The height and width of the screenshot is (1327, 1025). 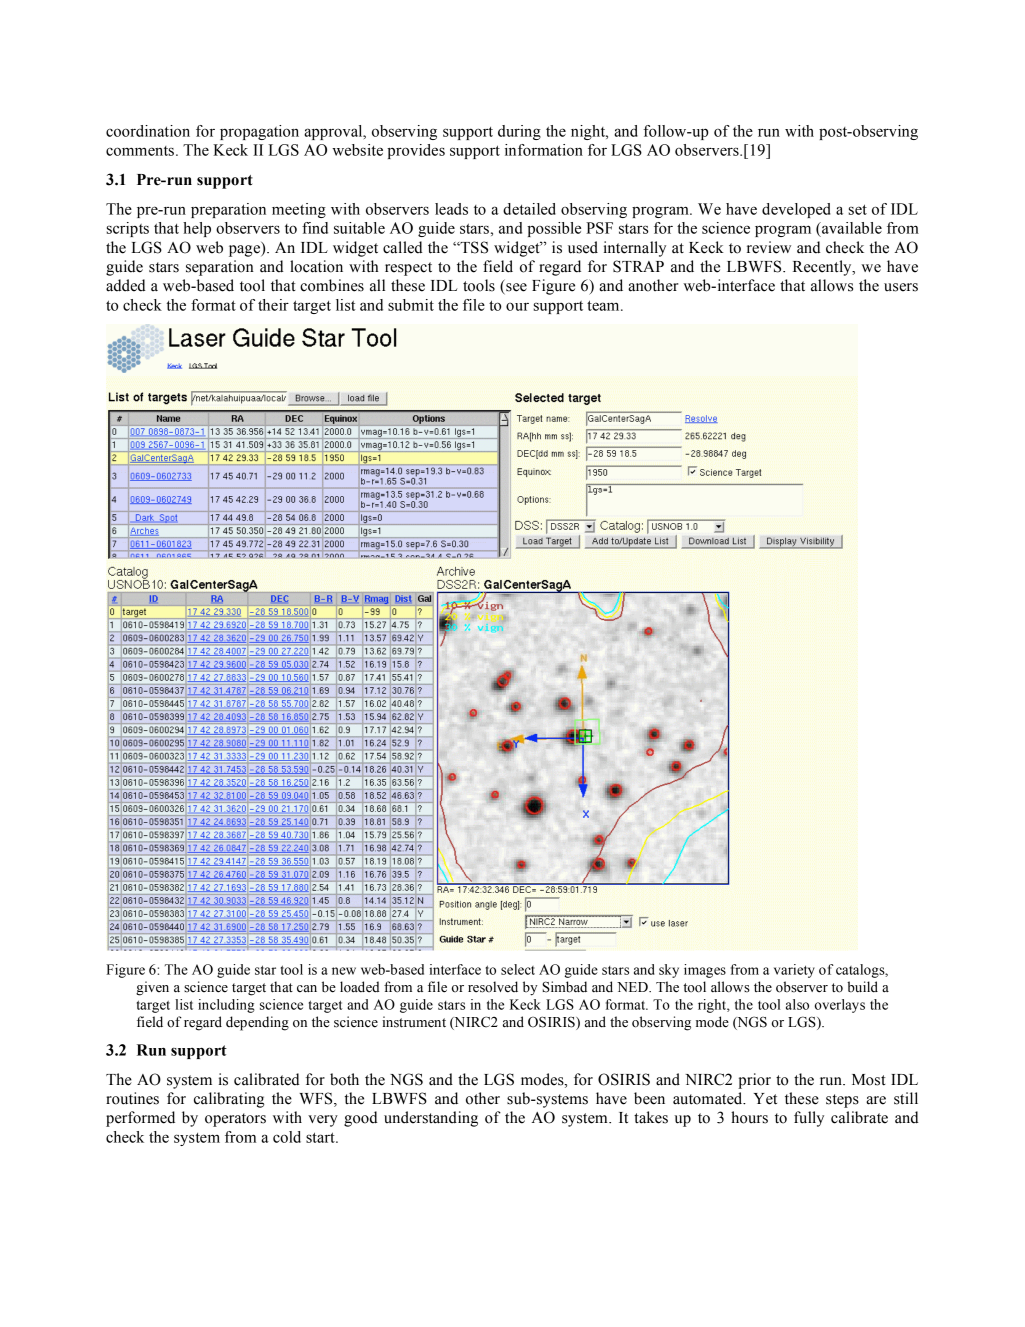 I want to click on variety, so click(x=794, y=971).
